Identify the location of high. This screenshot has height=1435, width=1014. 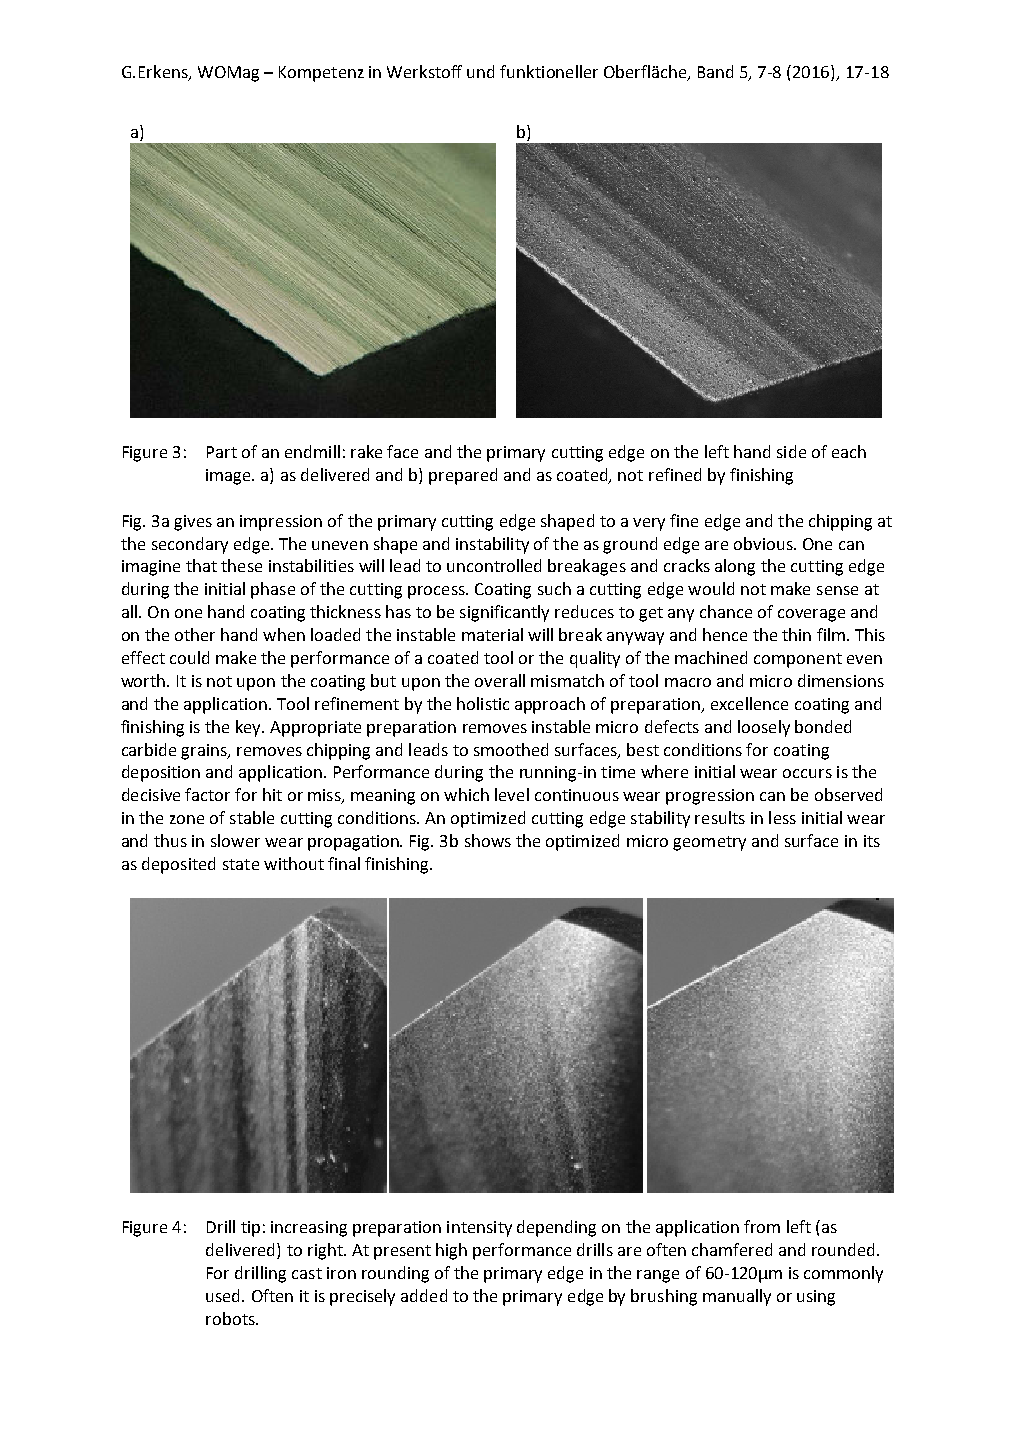
(451, 1251).
